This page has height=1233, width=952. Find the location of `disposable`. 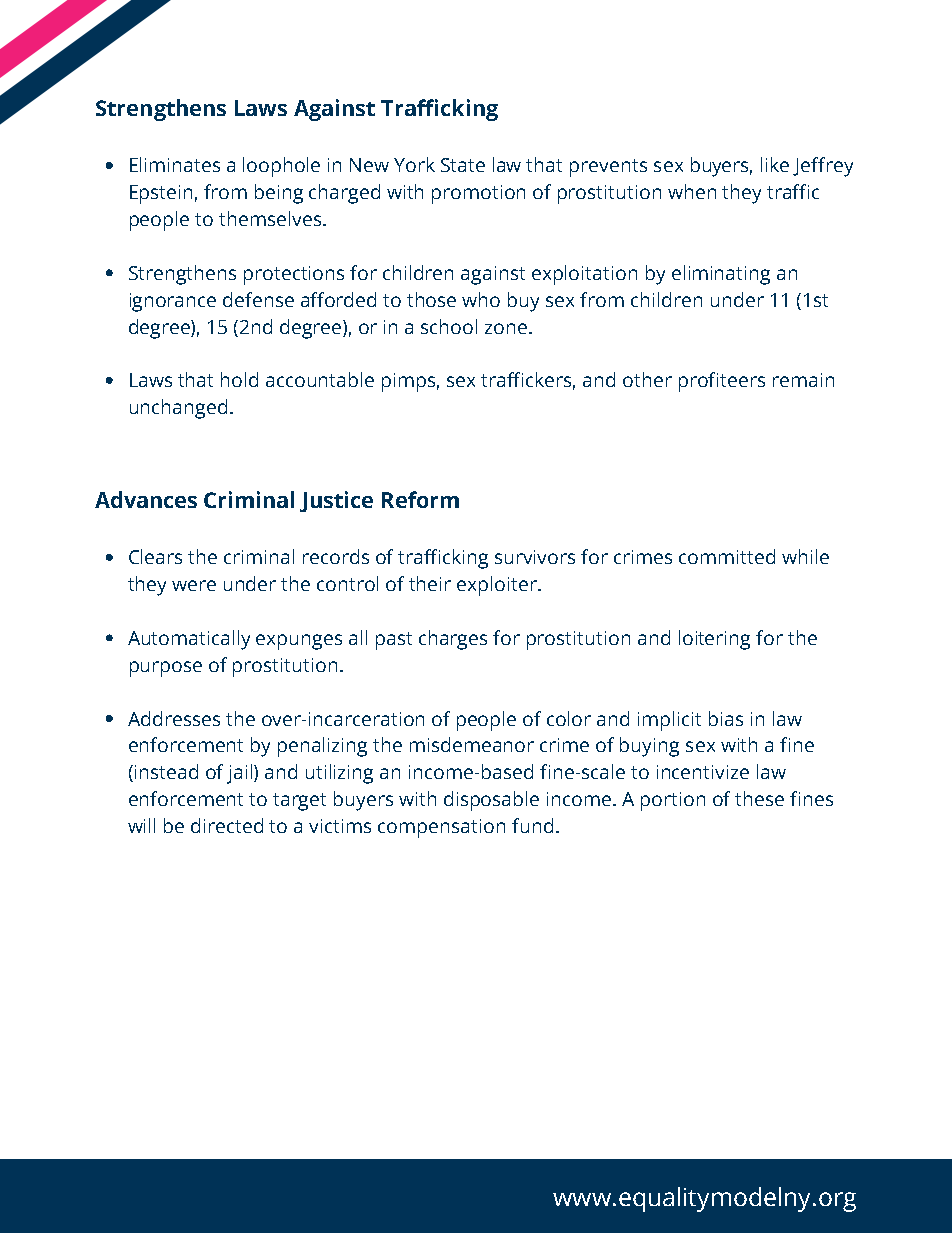

disposable is located at coordinates (491, 801).
